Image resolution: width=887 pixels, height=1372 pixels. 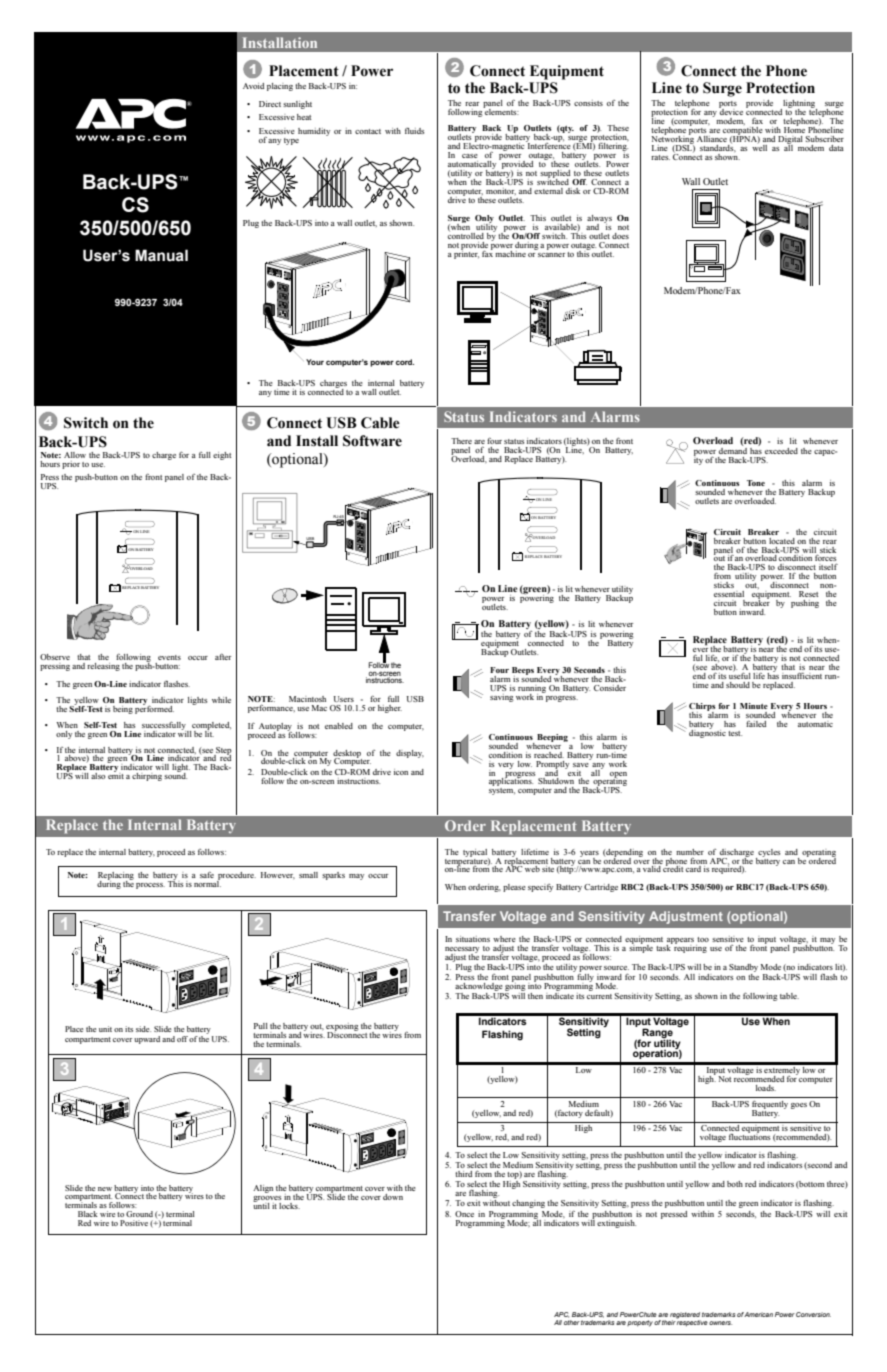 I want to click on Once, so click(x=464, y=1214).
